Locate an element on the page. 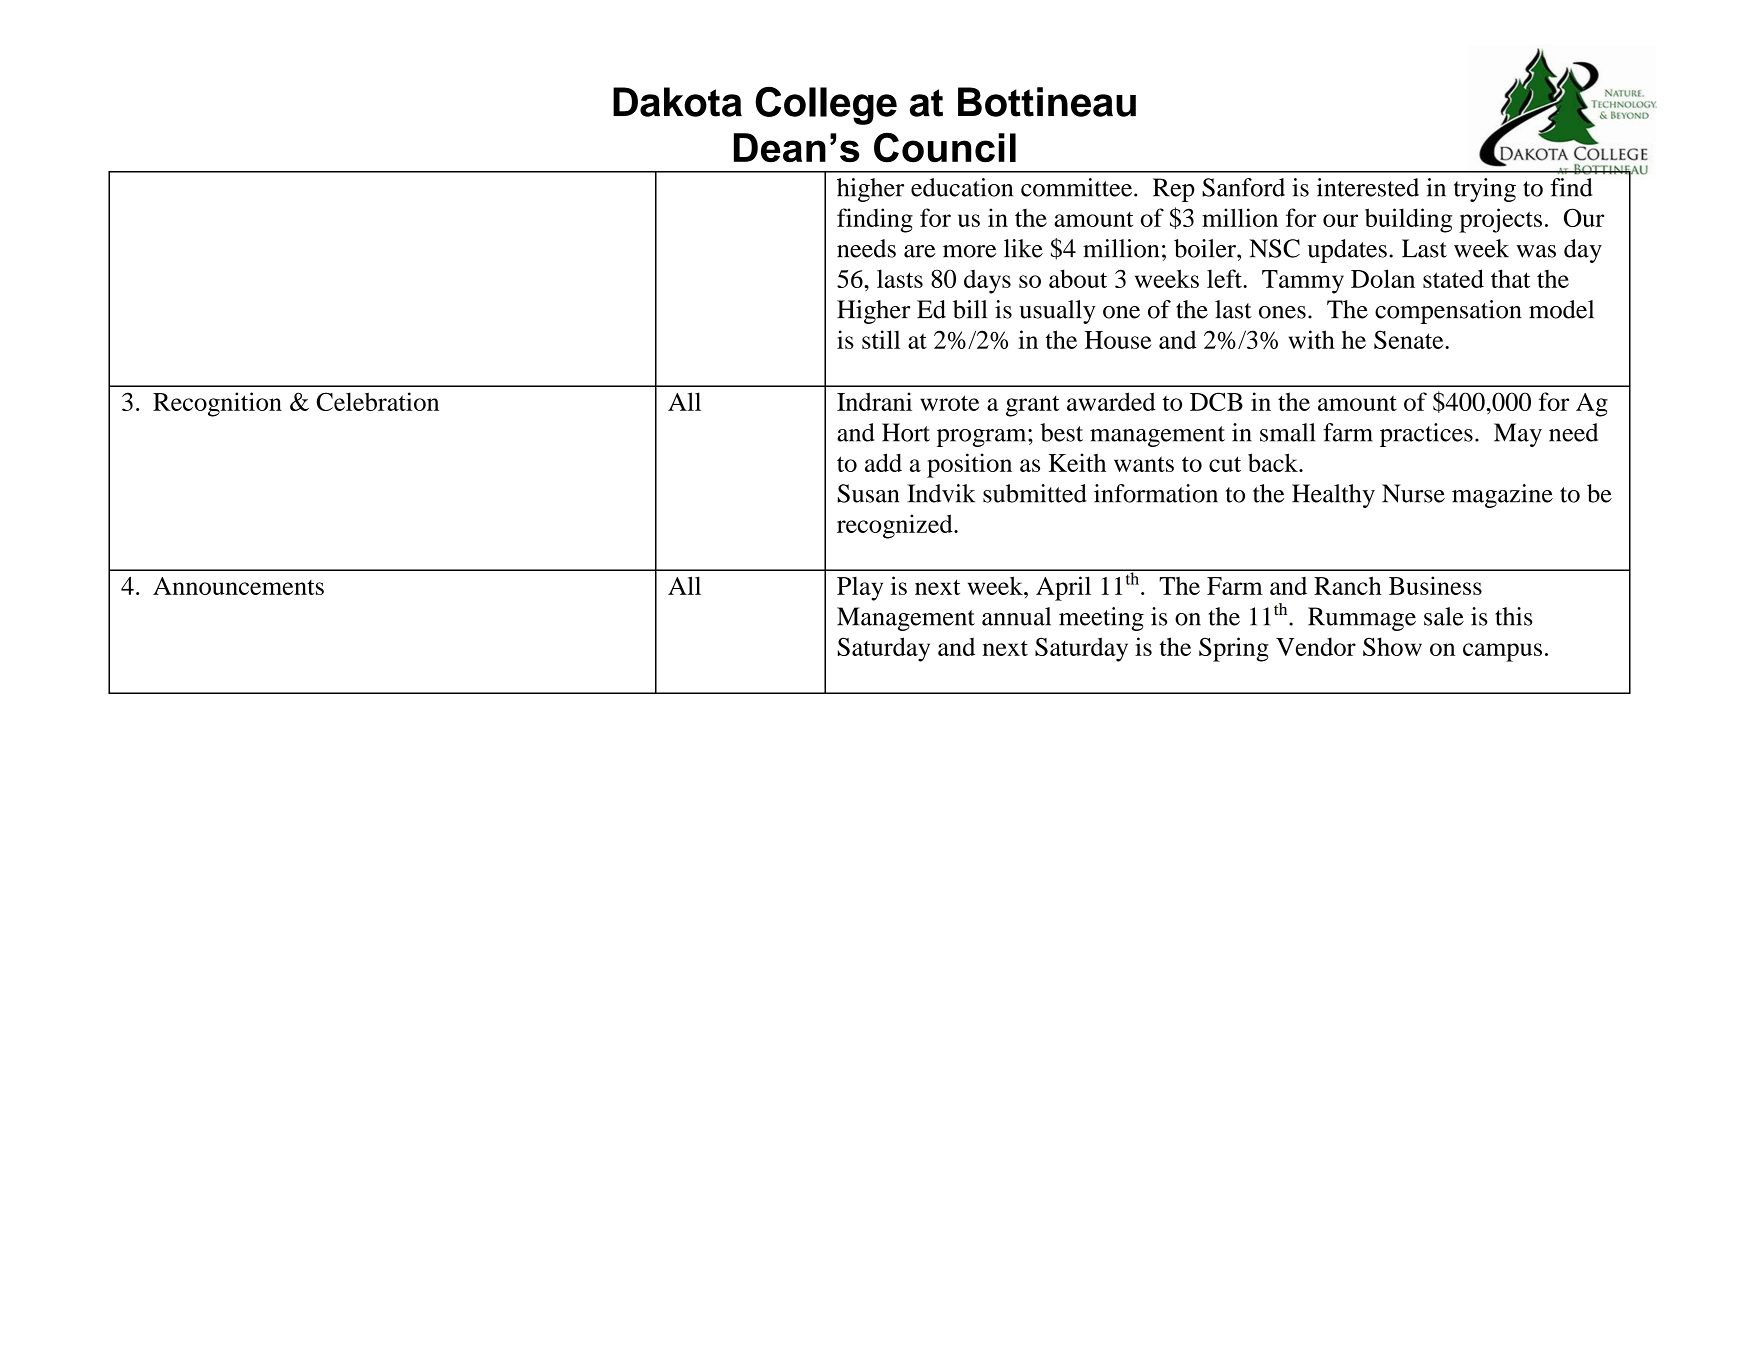 This image has height=1352, width=1749. Dakota is located at coordinates (677, 102).
